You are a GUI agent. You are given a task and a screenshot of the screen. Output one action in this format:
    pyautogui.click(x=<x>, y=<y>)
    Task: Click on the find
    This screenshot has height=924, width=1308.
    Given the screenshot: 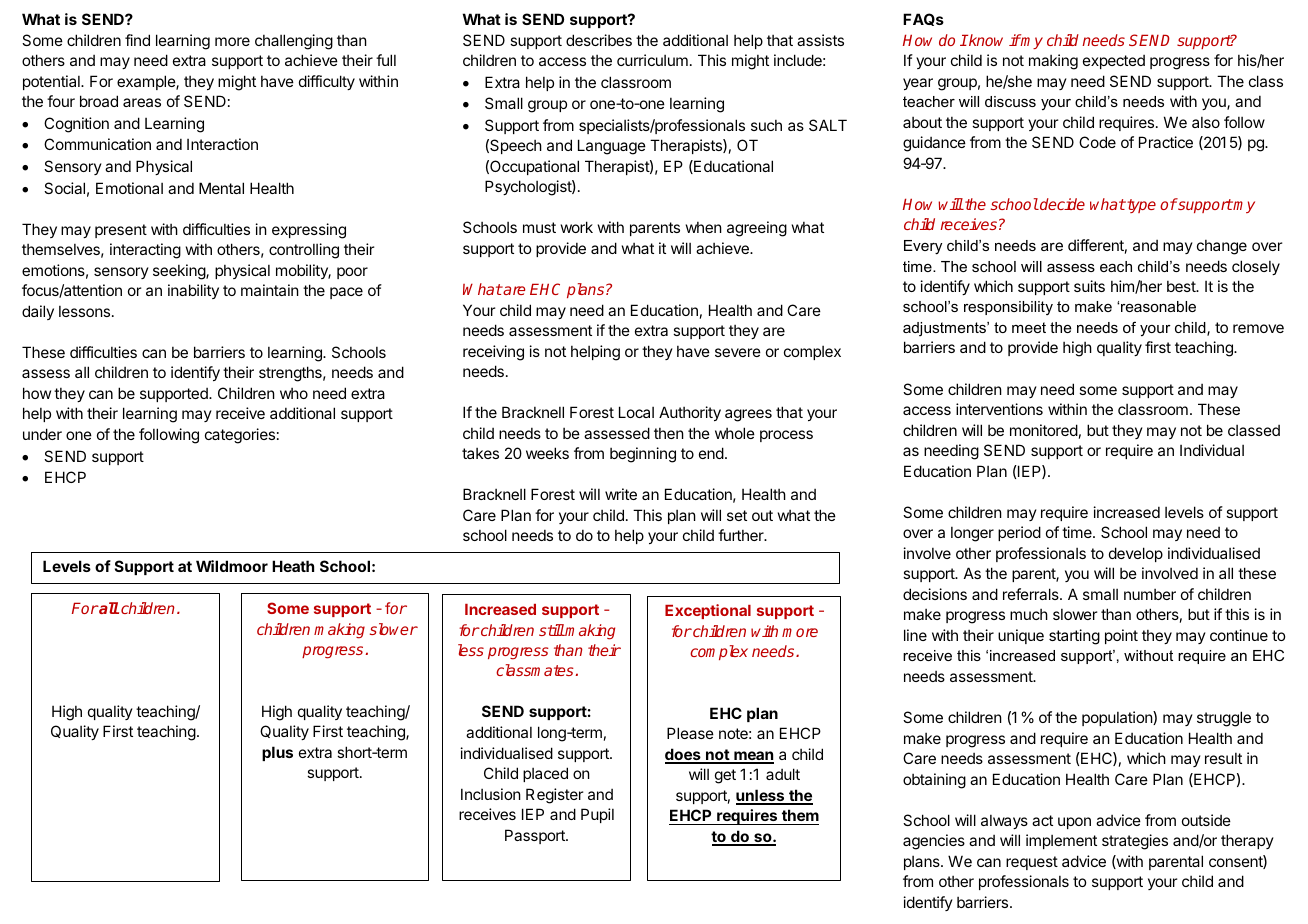 What is the action you would take?
    pyautogui.click(x=137, y=40)
